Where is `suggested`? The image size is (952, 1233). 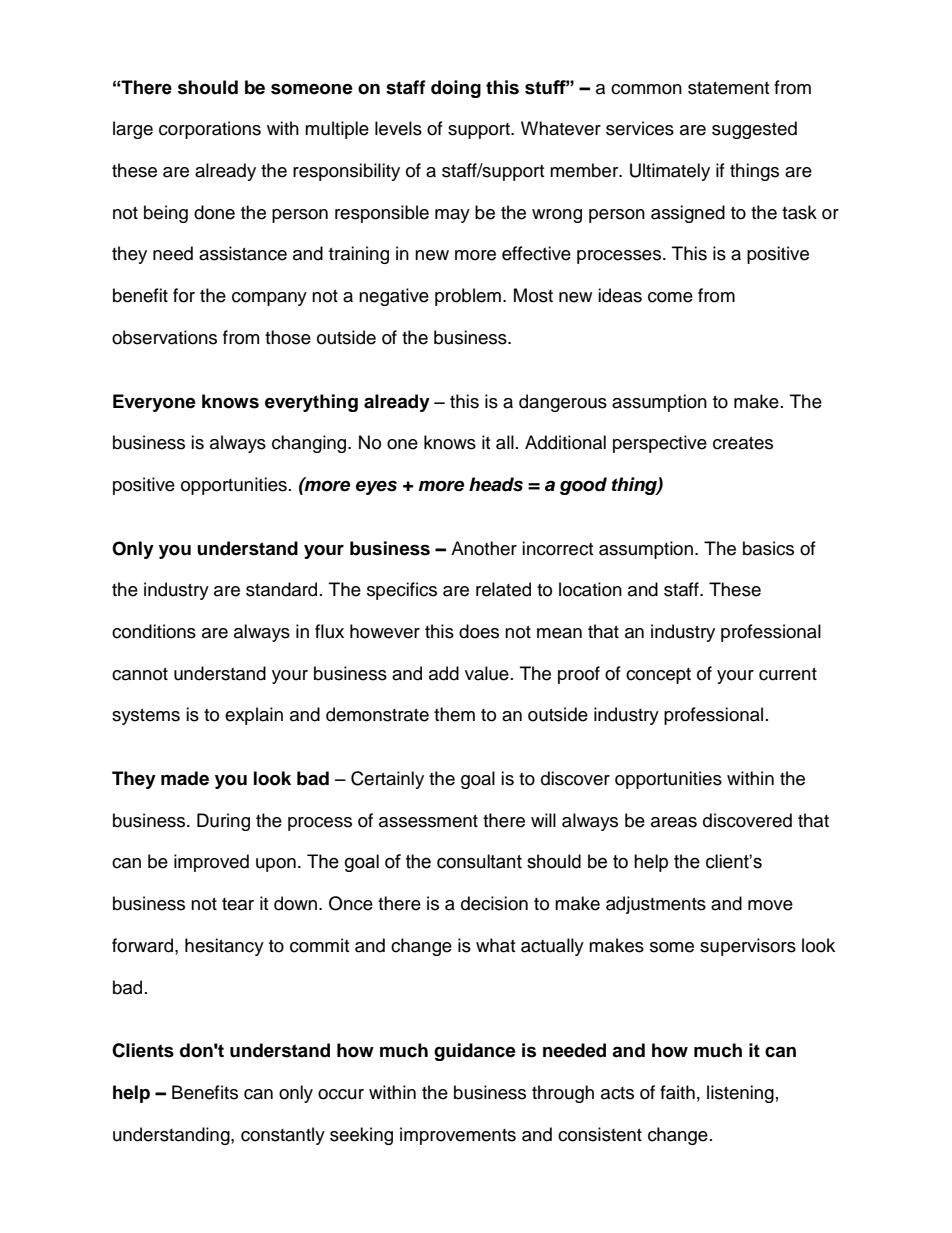
suggested is located at coordinates (754, 130).
